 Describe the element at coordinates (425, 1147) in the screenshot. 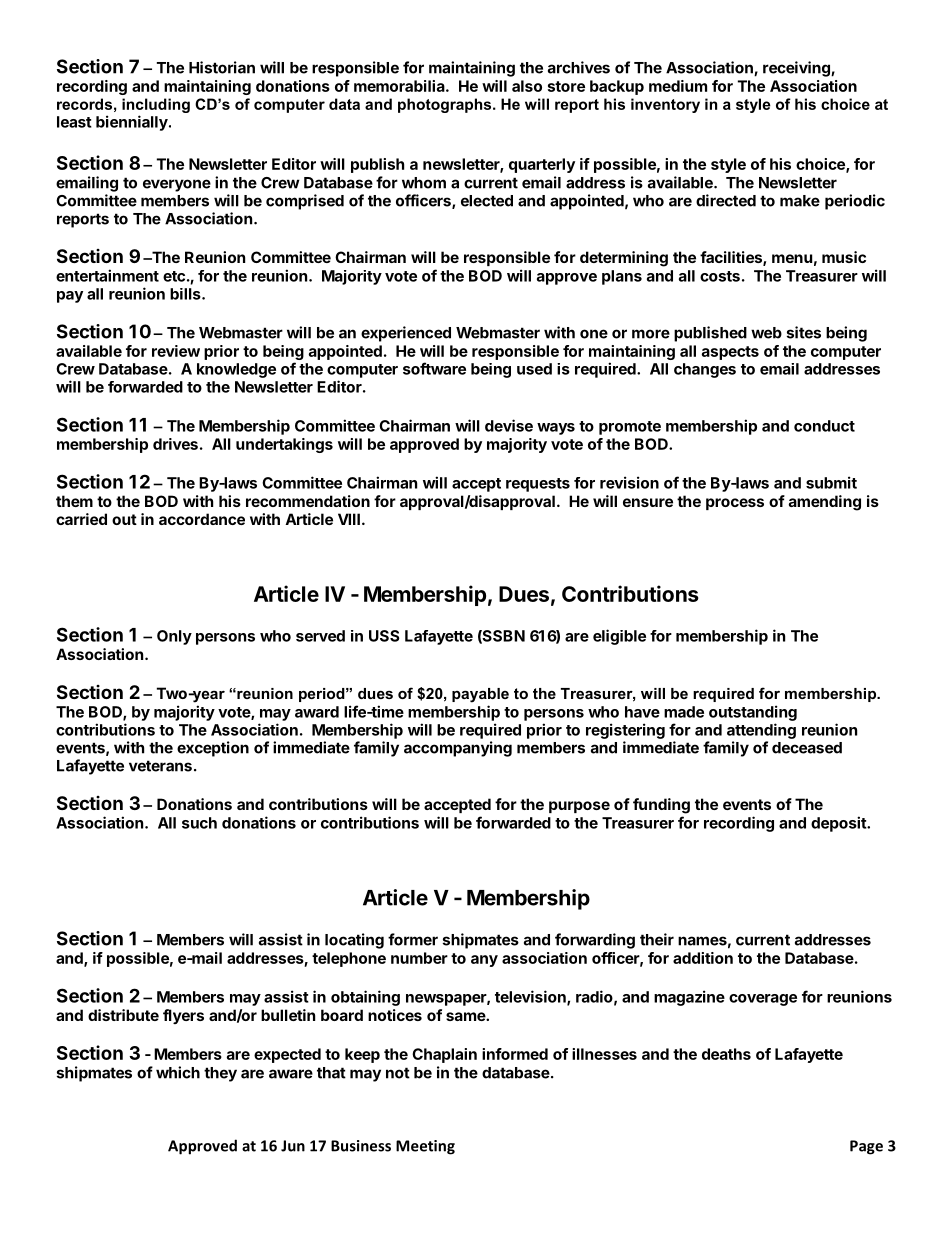

I see `Meeting` at that location.
